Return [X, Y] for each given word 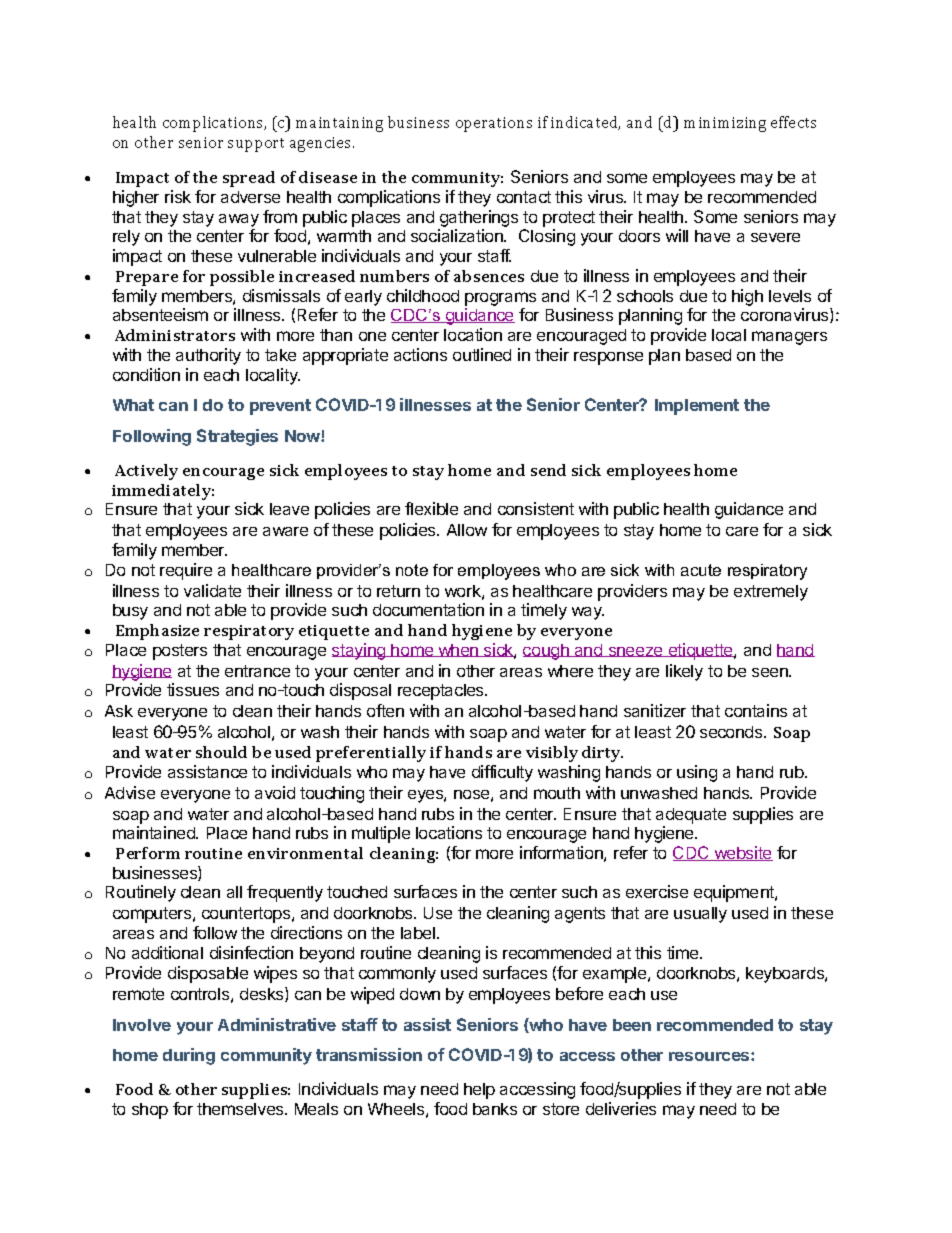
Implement [697, 407]
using [697, 773]
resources [710, 1056]
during [189, 1056]
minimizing [725, 124]
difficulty [502, 773]
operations [494, 124]
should [221, 752]
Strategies [237, 437]
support [256, 145]
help [479, 1091]
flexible [431, 508]
